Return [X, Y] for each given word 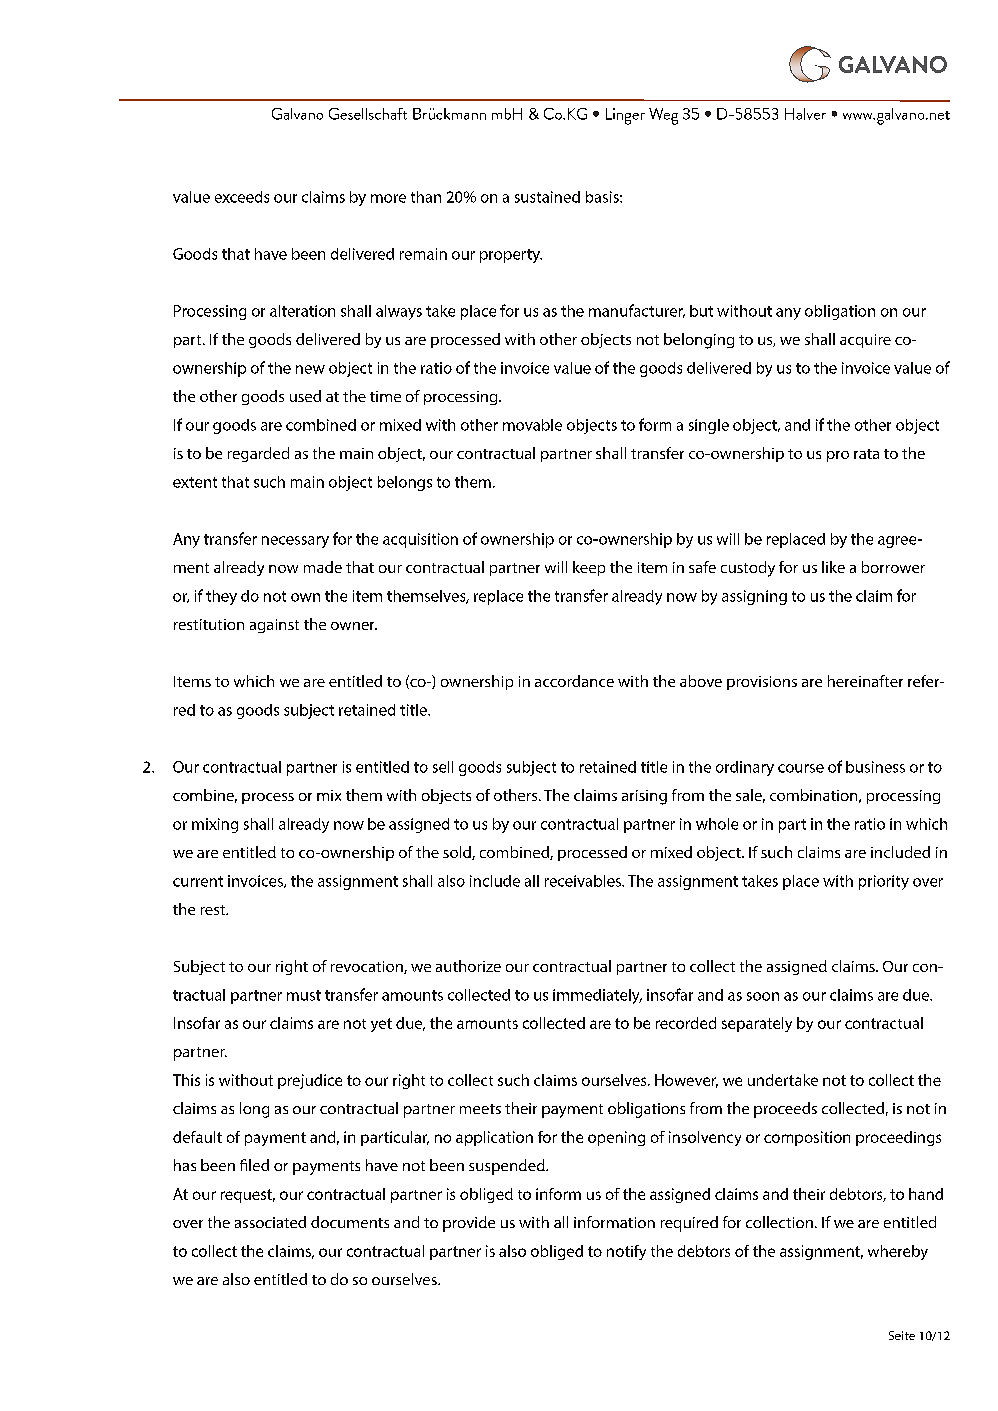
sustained [547, 197]
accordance [574, 681]
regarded [258, 454]
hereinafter [865, 681]
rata [866, 454]
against [274, 626]
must [304, 995]
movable [532, 425]
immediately [597, 996]
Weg [663, 116]
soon [763, 996]
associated [270, 1222]
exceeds [242, 197]
